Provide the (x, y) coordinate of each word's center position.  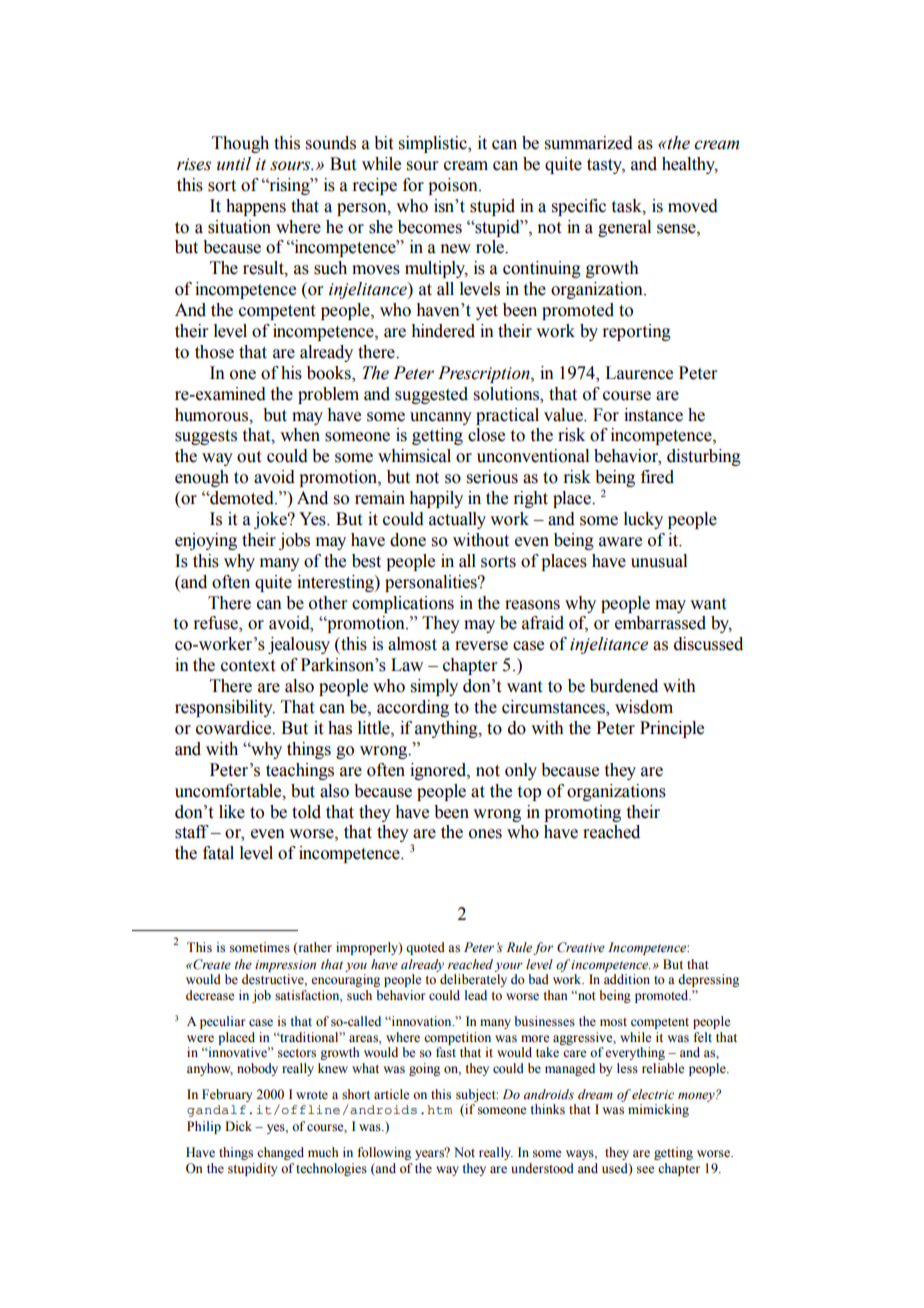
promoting (582, 813)
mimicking (658, 1110)
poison (454, 186)
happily (436, 499)
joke (271, 520)
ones (485, 834)
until (234, 164)
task (628, 206)
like (232, 812)
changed (280, 1153)
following (384, 1153)
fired (657, 477)
